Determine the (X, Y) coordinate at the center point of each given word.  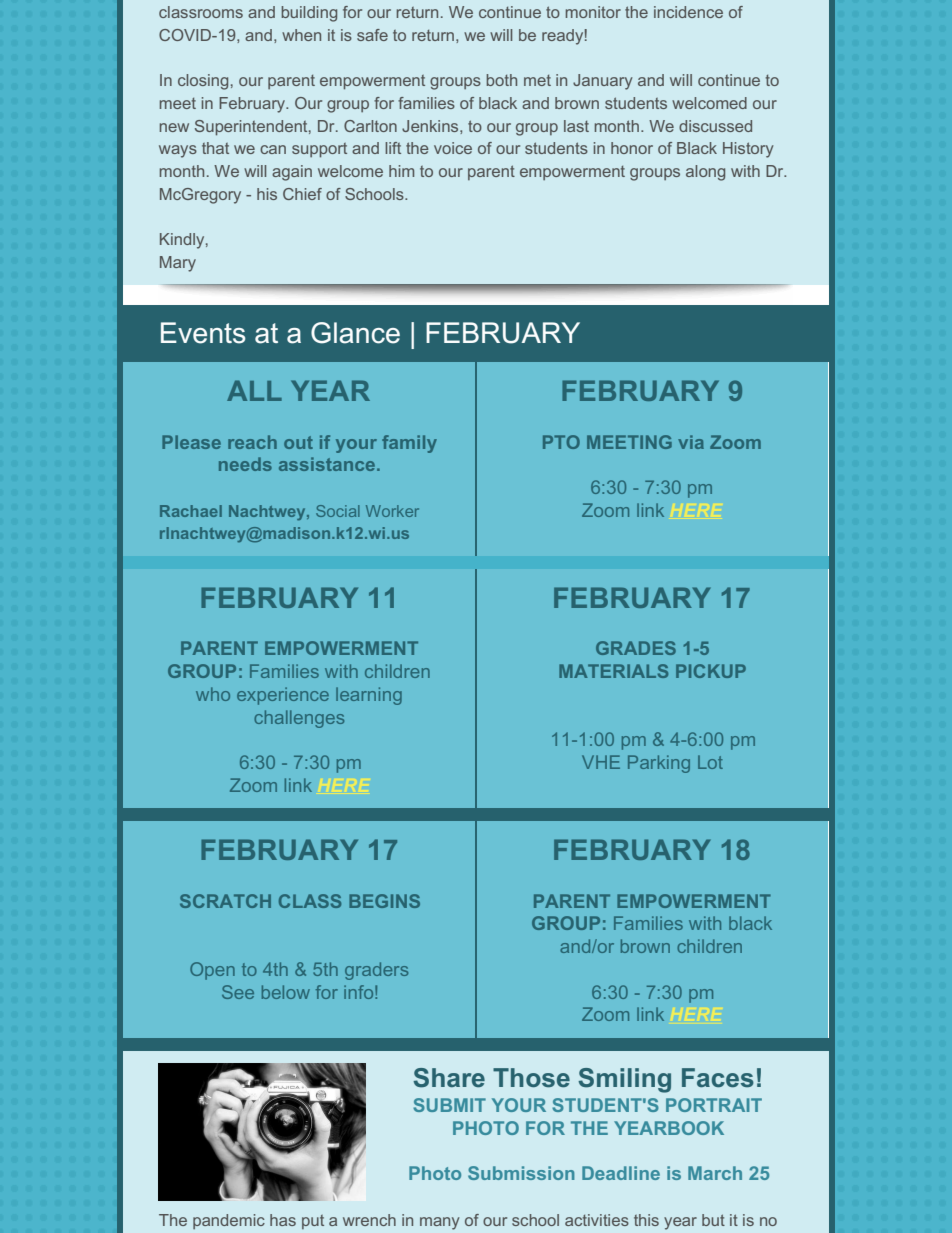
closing (203, 82)
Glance (355, 333)
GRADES (636, 648)
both (502, 80)
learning (369, 696)
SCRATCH (225, 901)
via (691, 442)
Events (203, 333)
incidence (688, 12)
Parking (659, 764)
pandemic (229, 1221)
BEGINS (384, 901)
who (213, 694)
